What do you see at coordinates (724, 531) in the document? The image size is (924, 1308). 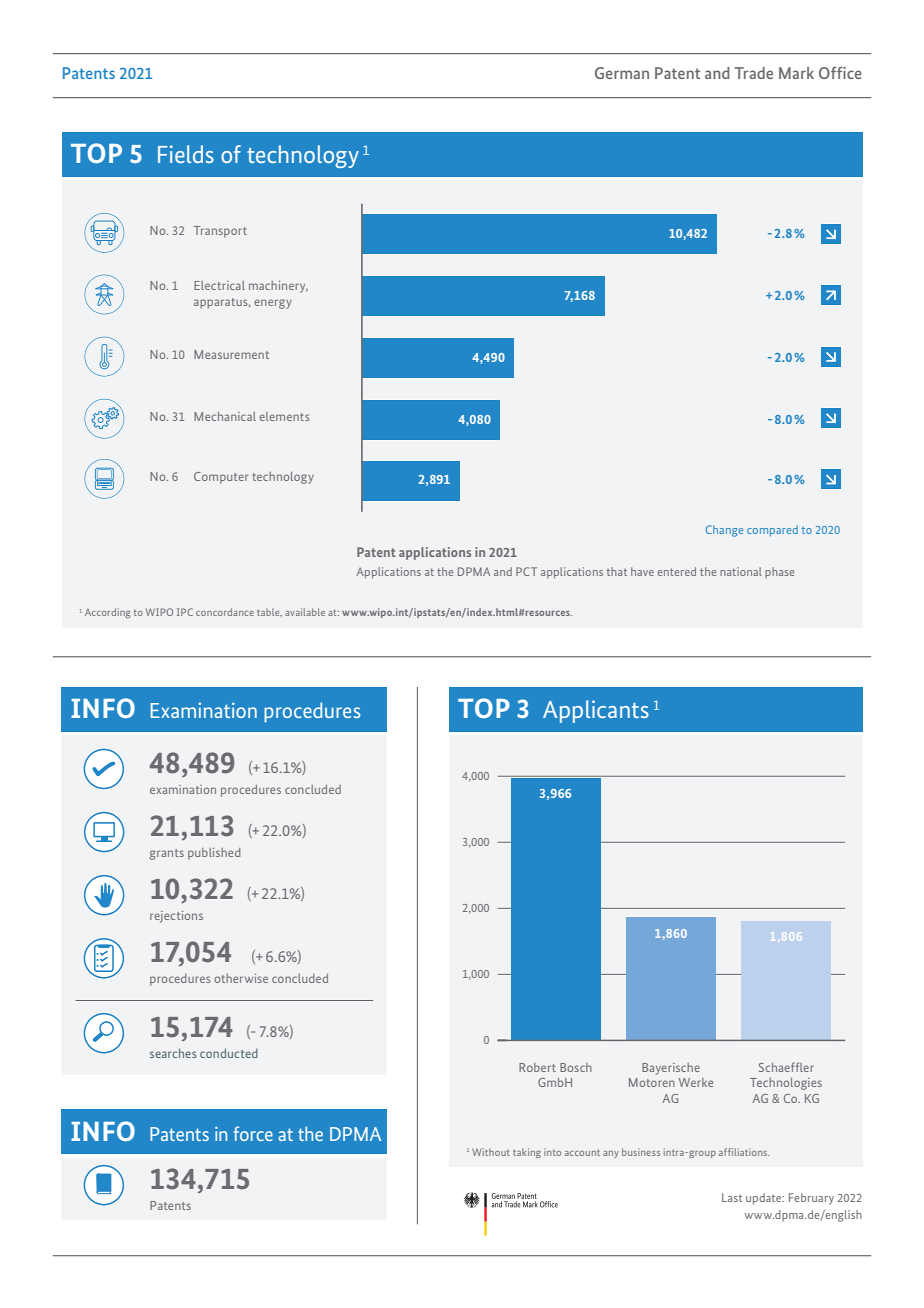 I see `Change` at bounding box center [724, 531].
